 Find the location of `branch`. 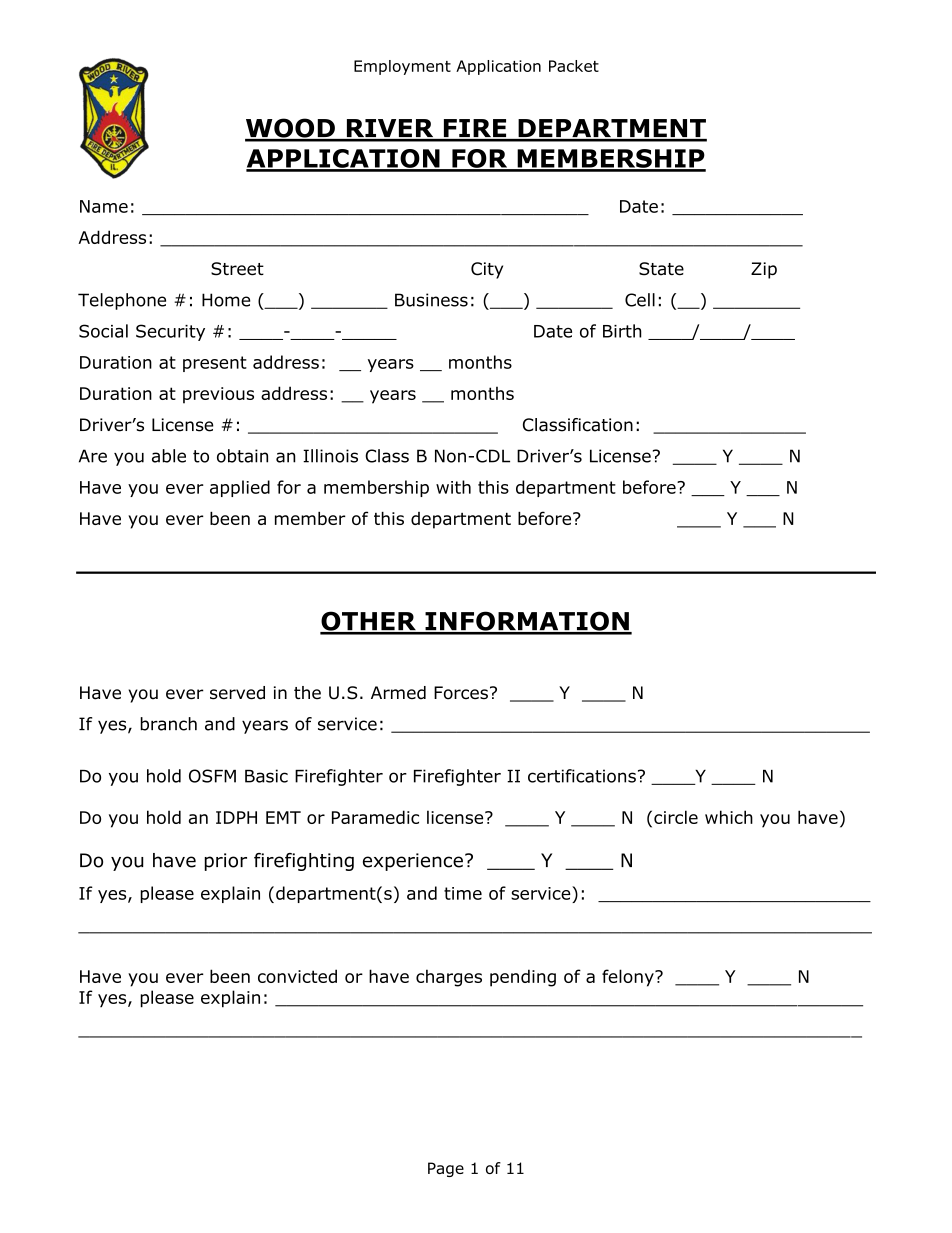

branch is located at coordinates (168, 724).
